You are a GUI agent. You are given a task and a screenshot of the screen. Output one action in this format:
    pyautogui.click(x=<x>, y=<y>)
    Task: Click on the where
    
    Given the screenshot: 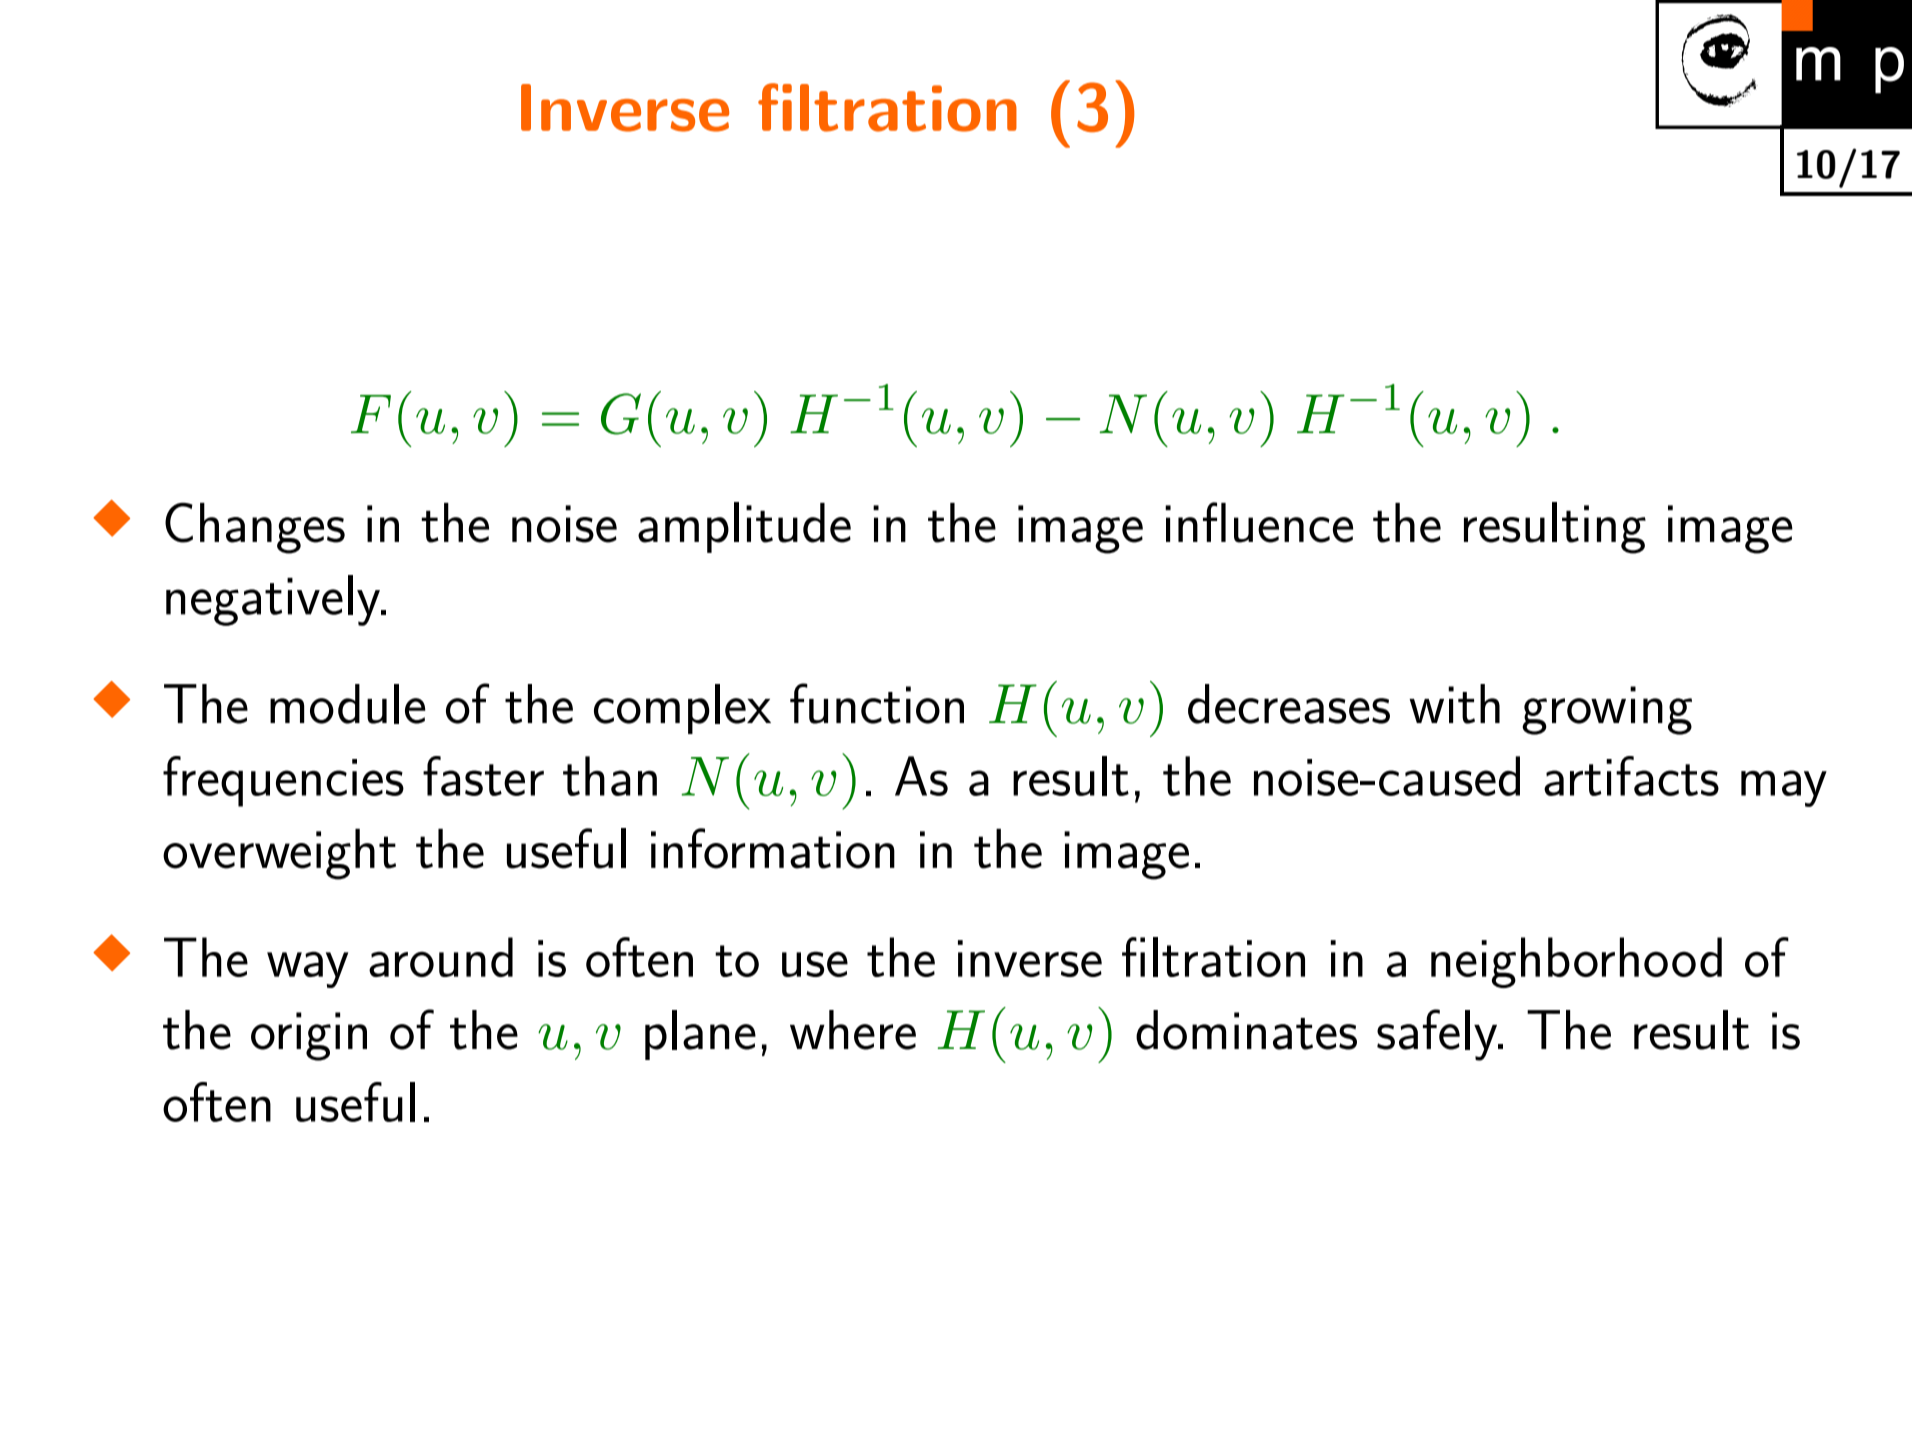 What is the action you would take?
    pyautogui.click(x=853, y=1030)
